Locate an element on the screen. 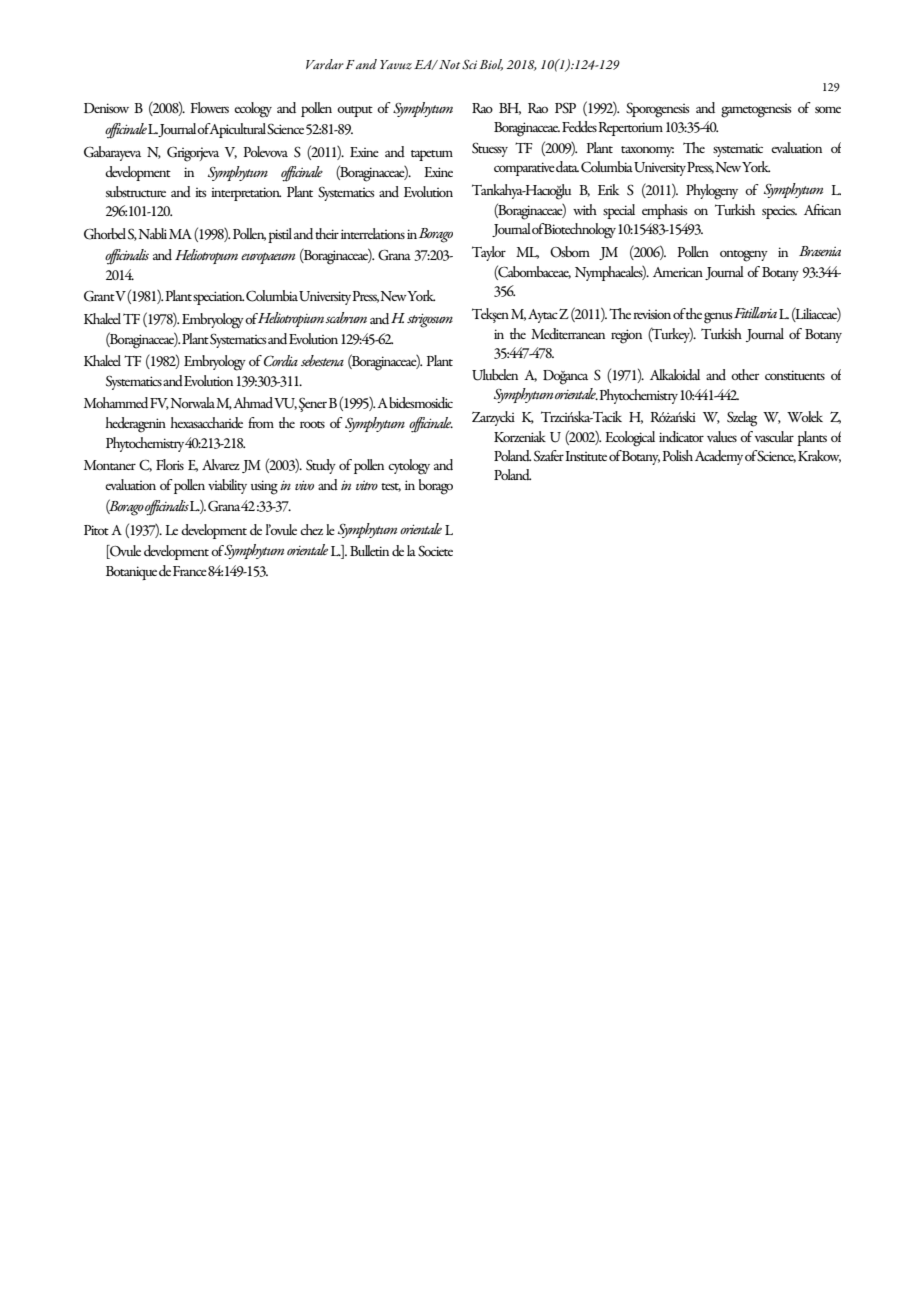 The width and height of the screenshot is (924, 1308). some is located at coordinates (828, 109).
